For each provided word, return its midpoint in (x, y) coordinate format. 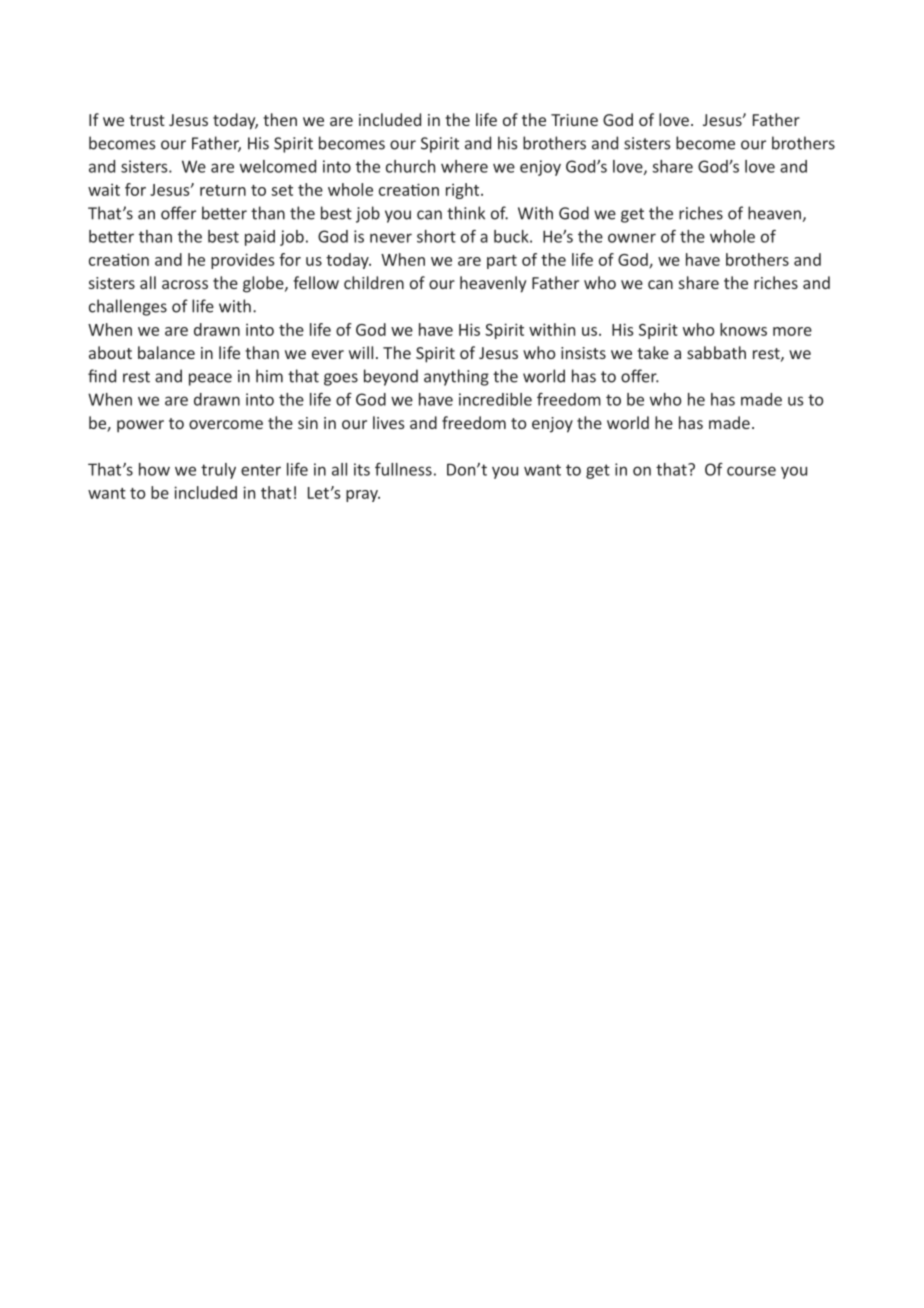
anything (456, 377)
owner (632, 238)
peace (210, 379)
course (751, 471)
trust (147, 120)
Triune (574, 120)
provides (243, 261)
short (436, 236)
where (464, 166)
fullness (403, 469)
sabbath (716, 352)
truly (218, 471)
